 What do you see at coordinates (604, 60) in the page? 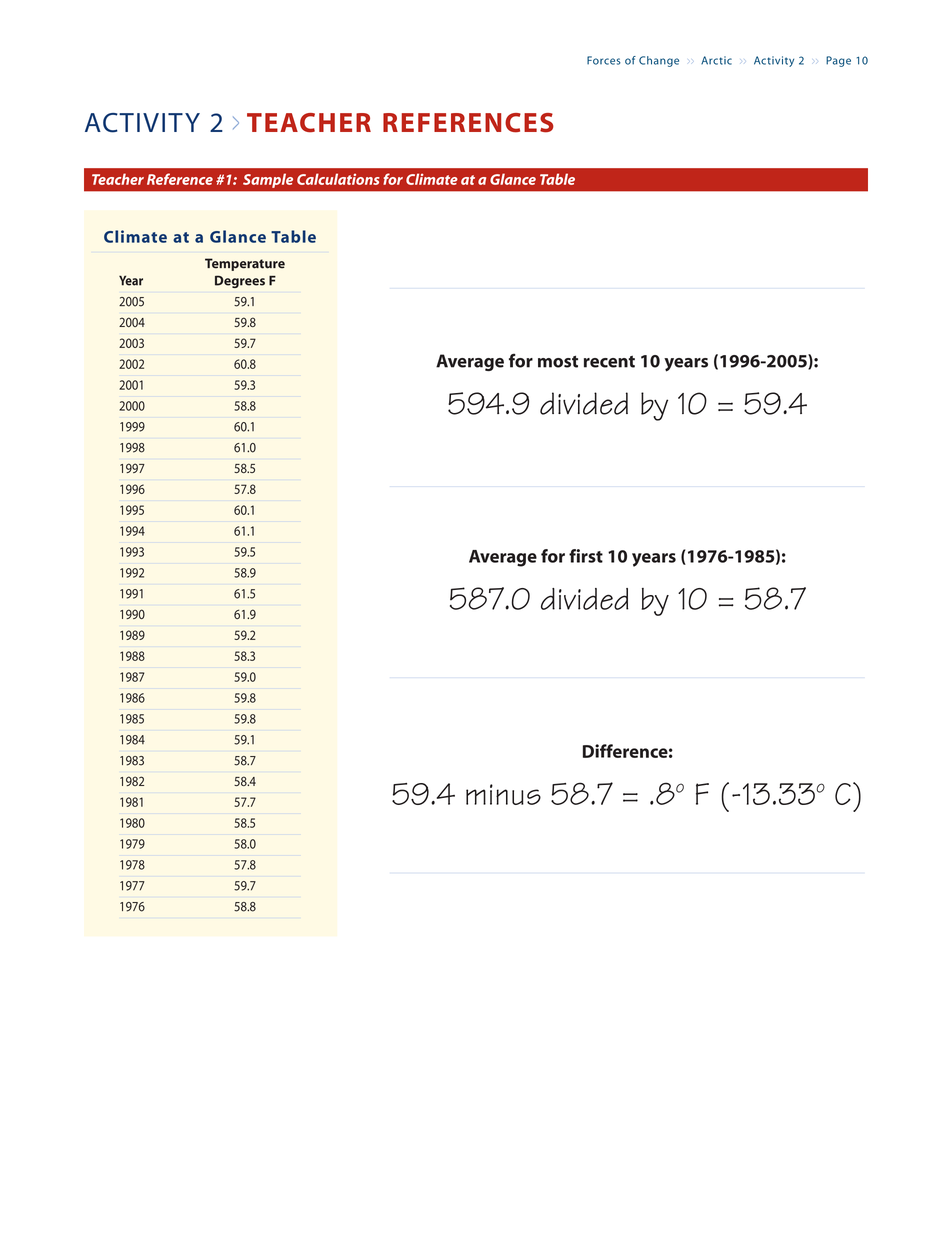
I see `Forces` at bounding box center [604, 60].
